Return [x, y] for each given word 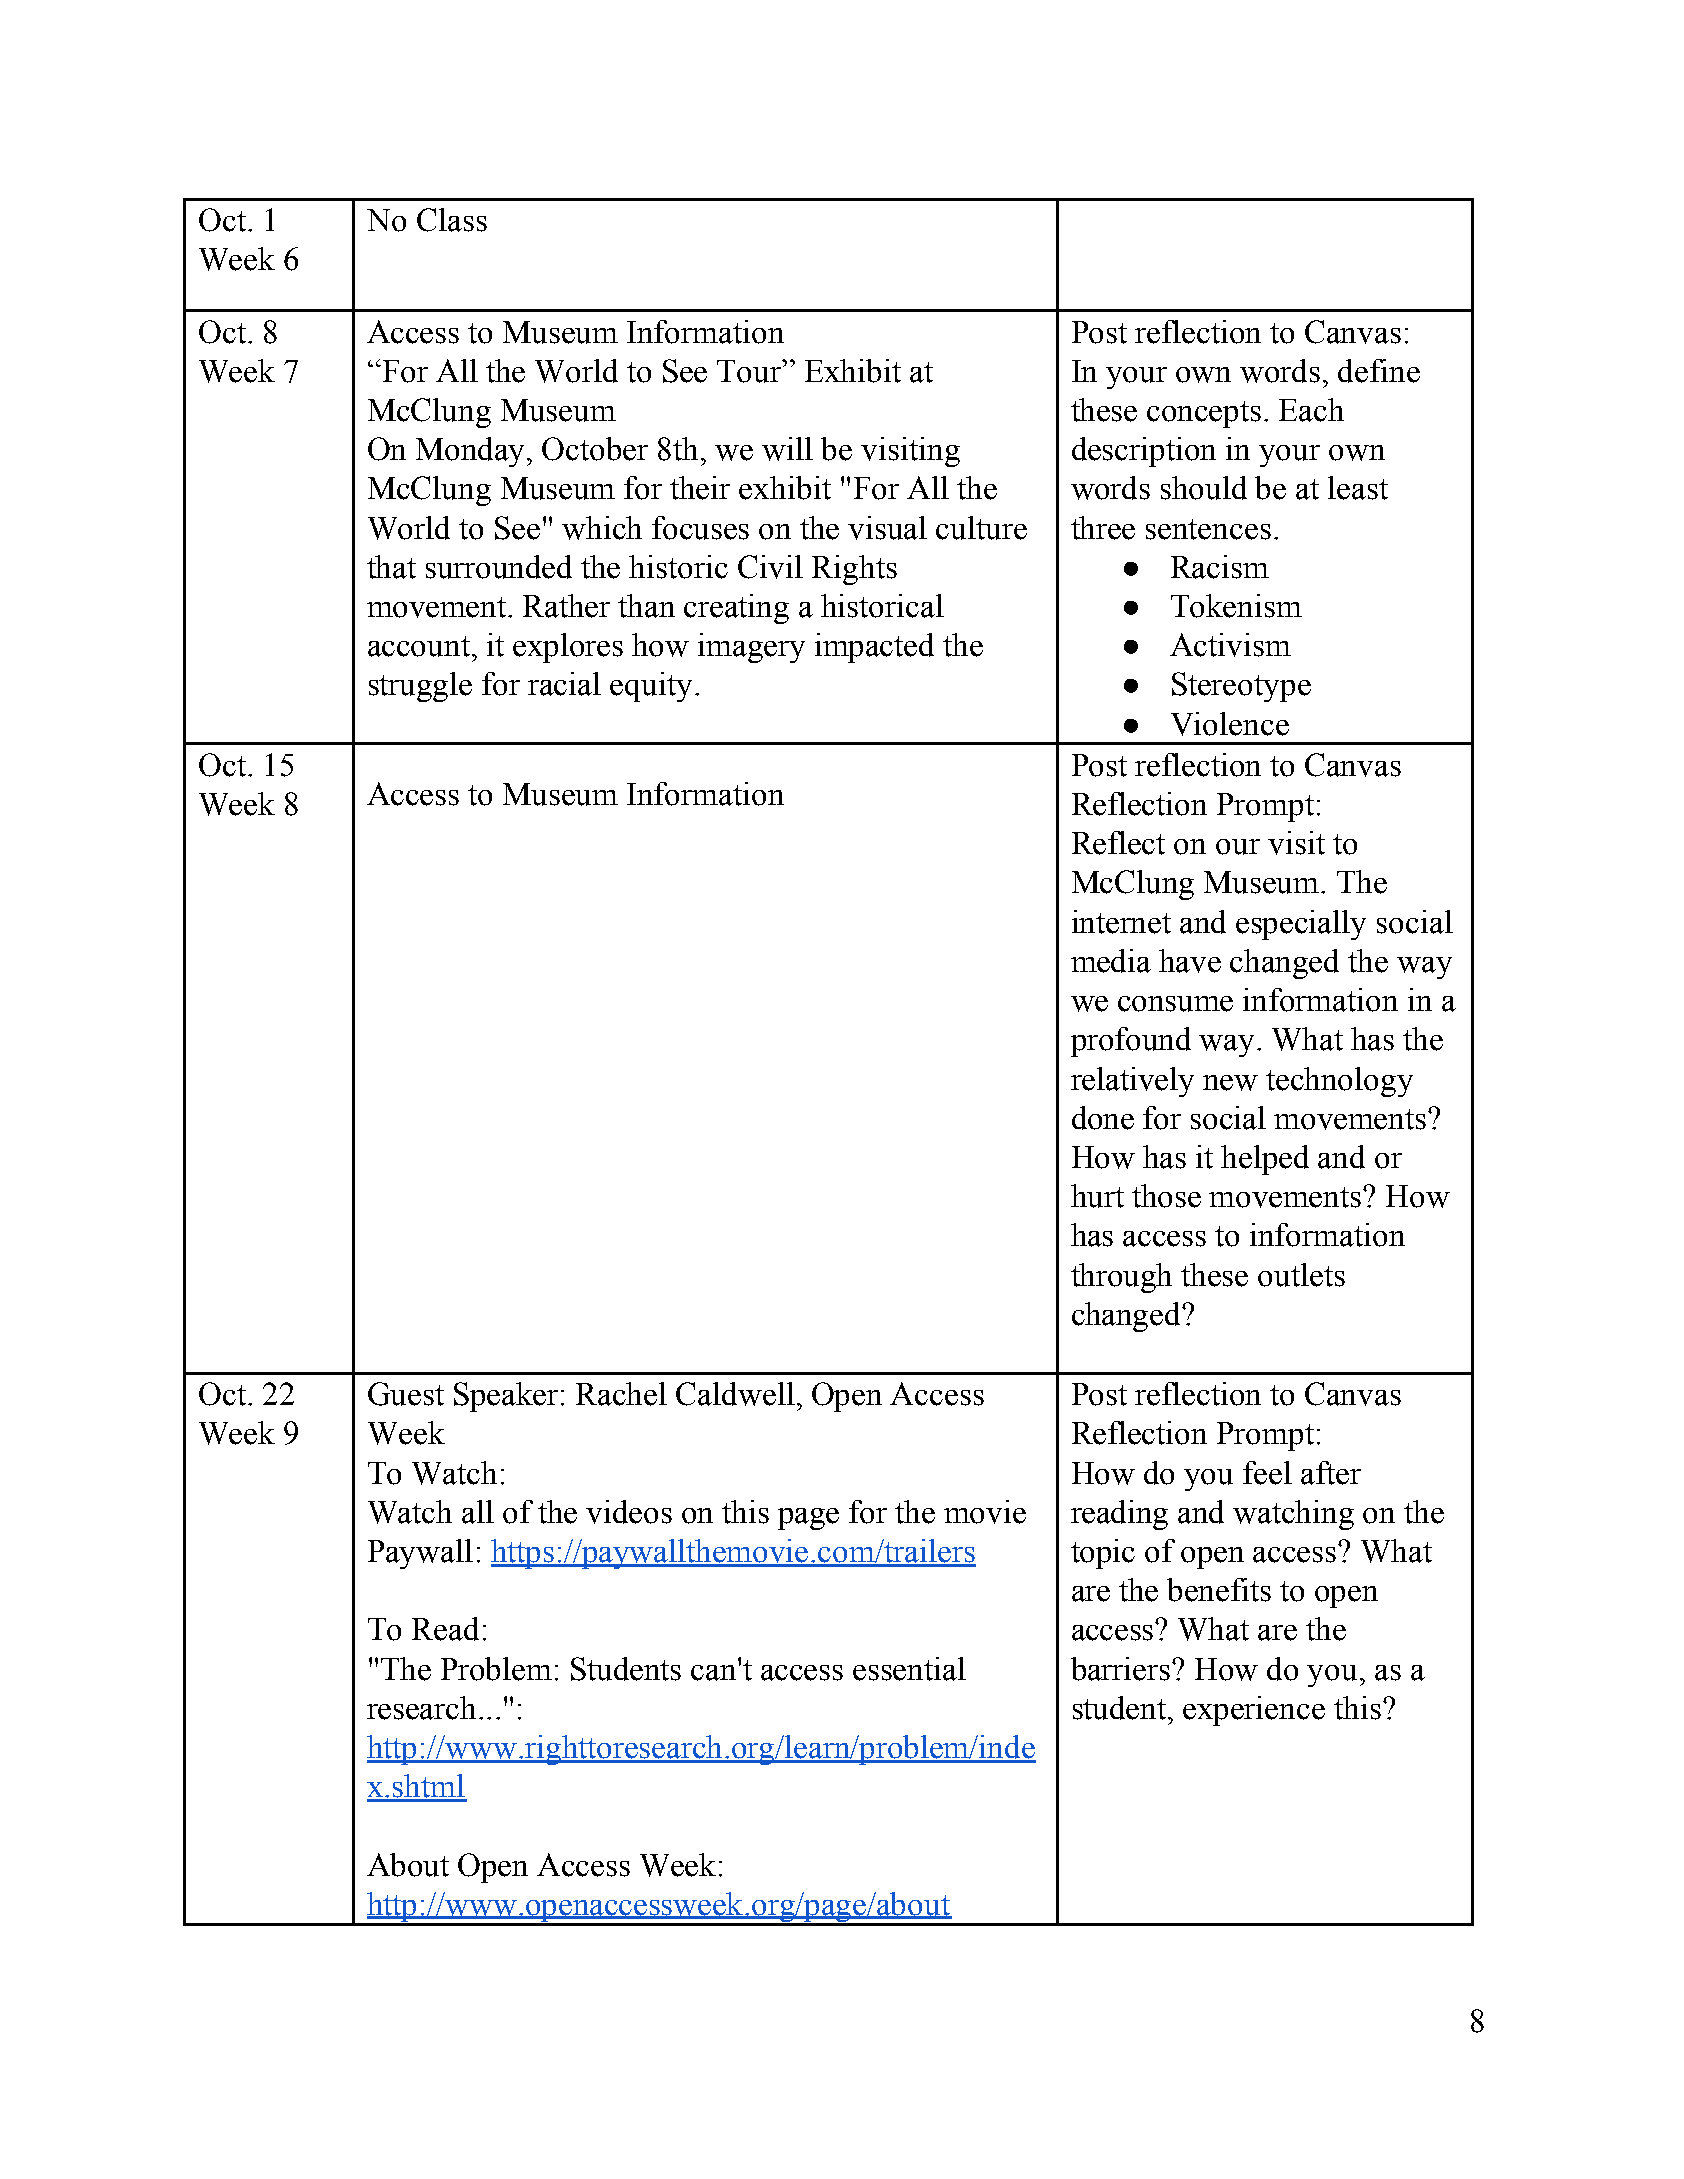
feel [1267, 1473]
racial [564, 684]
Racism [1220, 567]
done [1103, 1118]
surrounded [499, 567]
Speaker [506, 1397]
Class [452, 220]
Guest [406, 1394]
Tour [750, 371]
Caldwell [735, 1394]
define [1379, 371]
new [1230, 1083]
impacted [874, 648]
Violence [1230, 724]
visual [887, 528]
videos [629, 1512]
